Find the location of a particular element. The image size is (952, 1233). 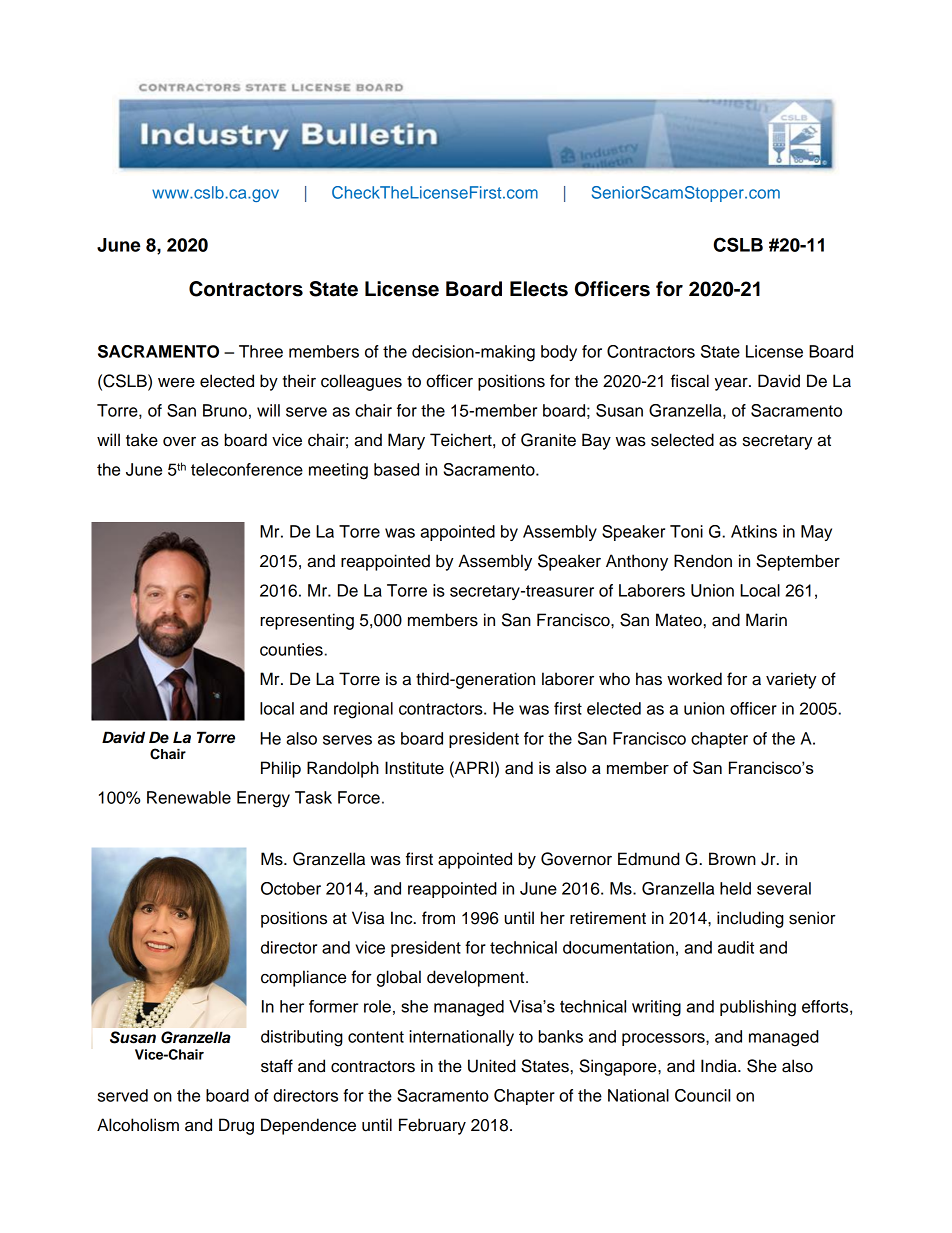

Three is located at coordinates (261, 351).
